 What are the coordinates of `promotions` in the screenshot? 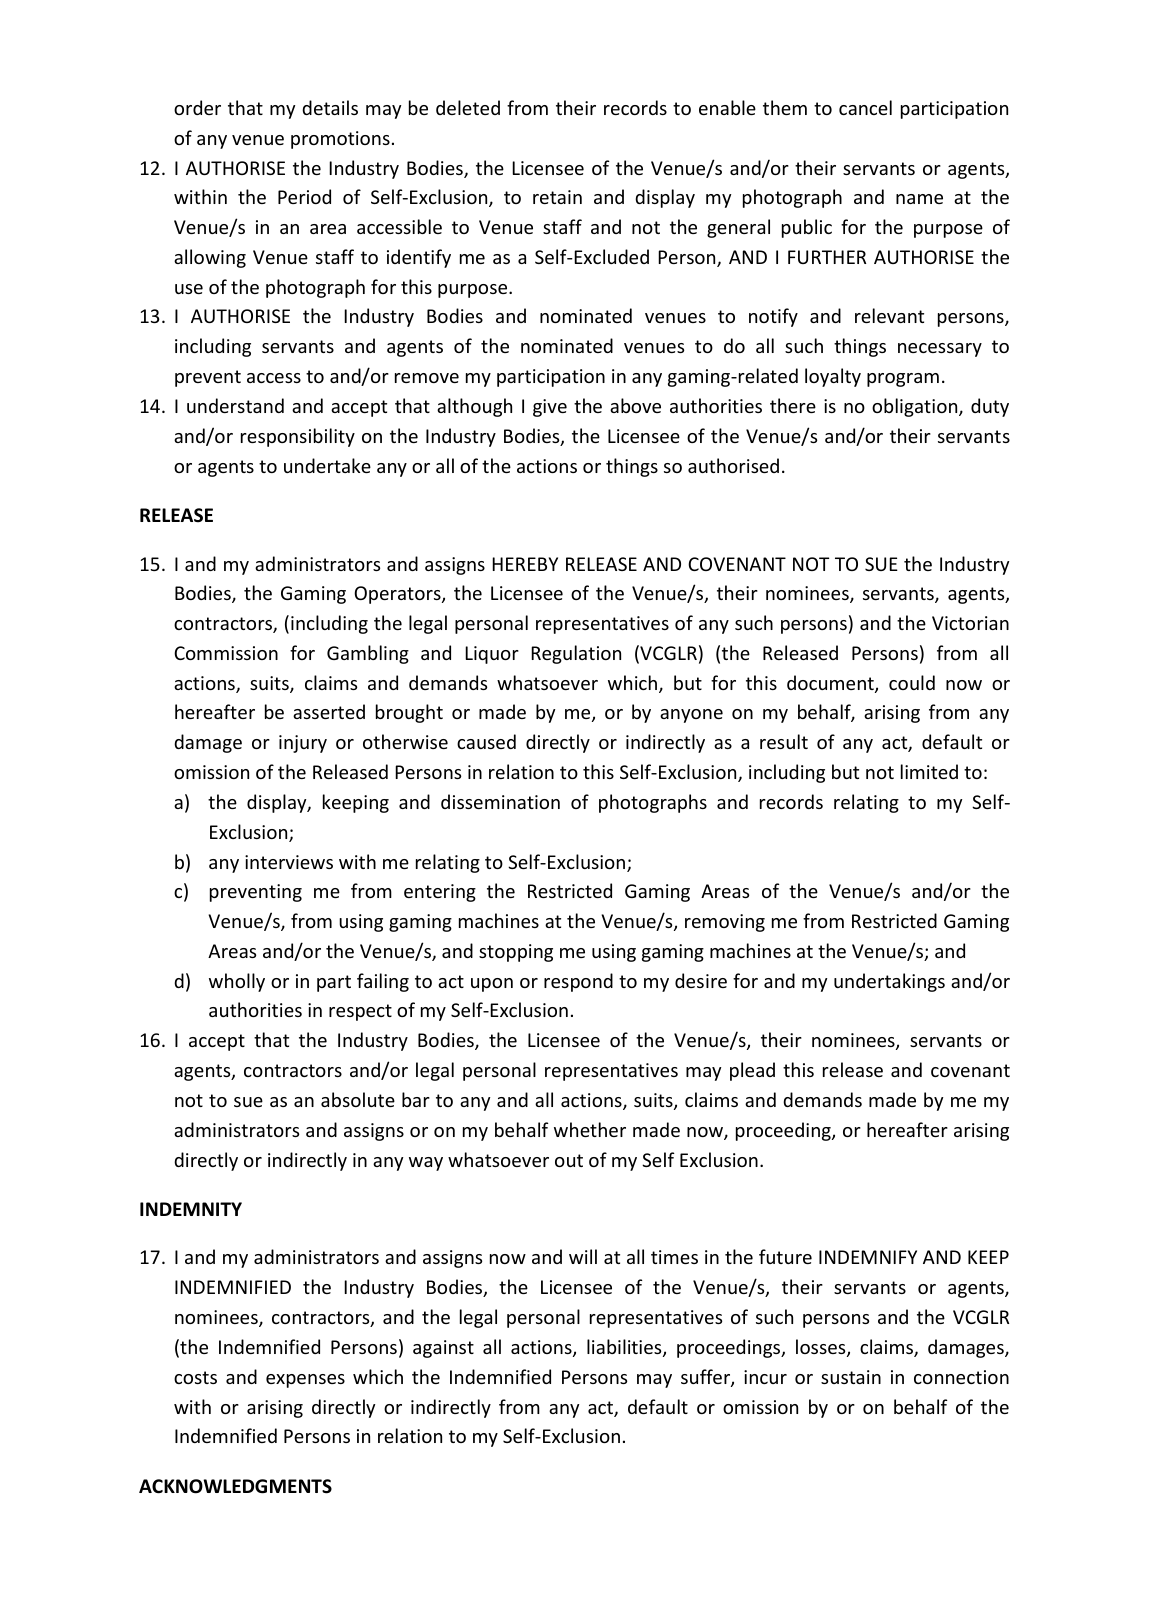 It's located at (340, 140).
